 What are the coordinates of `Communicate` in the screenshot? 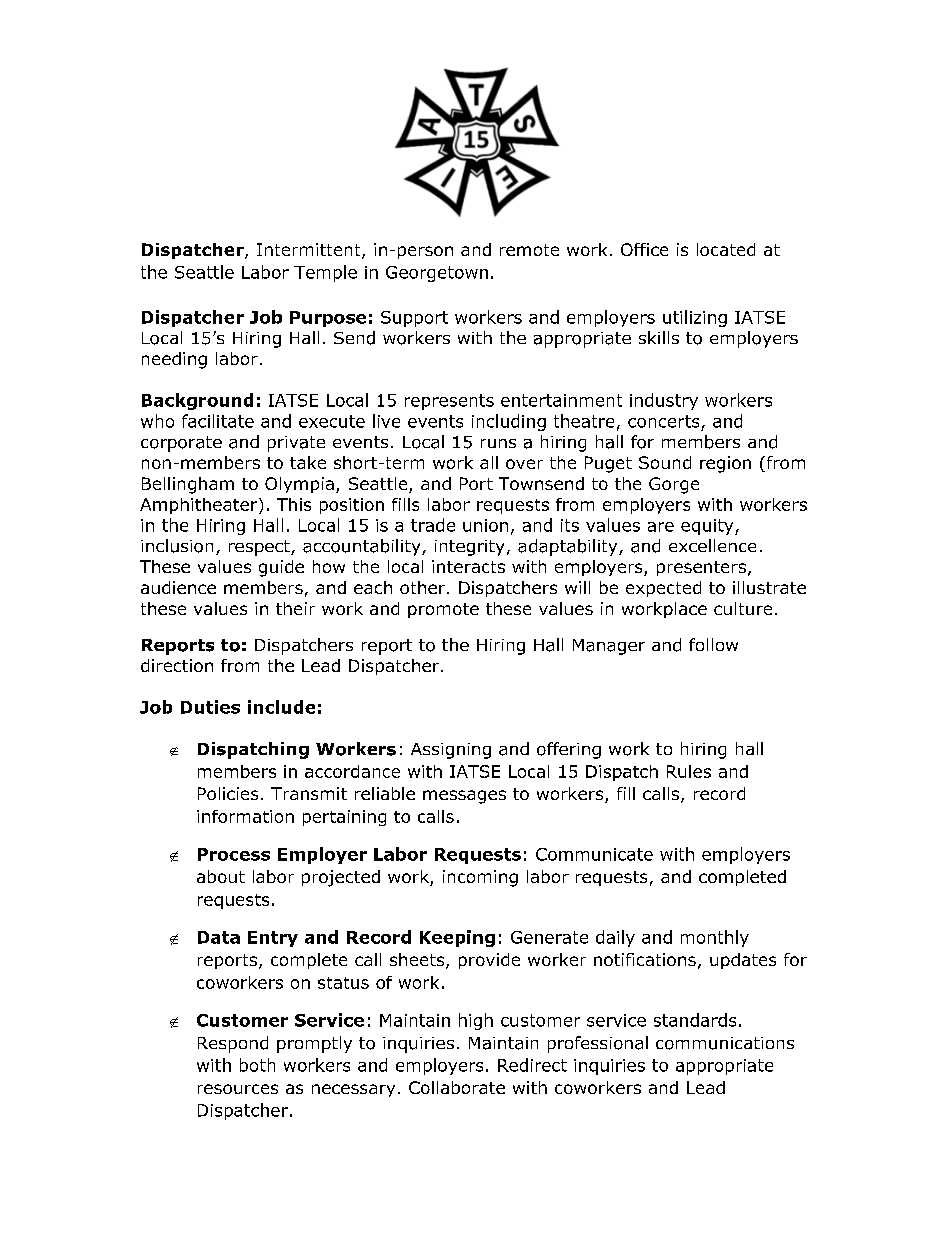 It's located at (594, 854).
